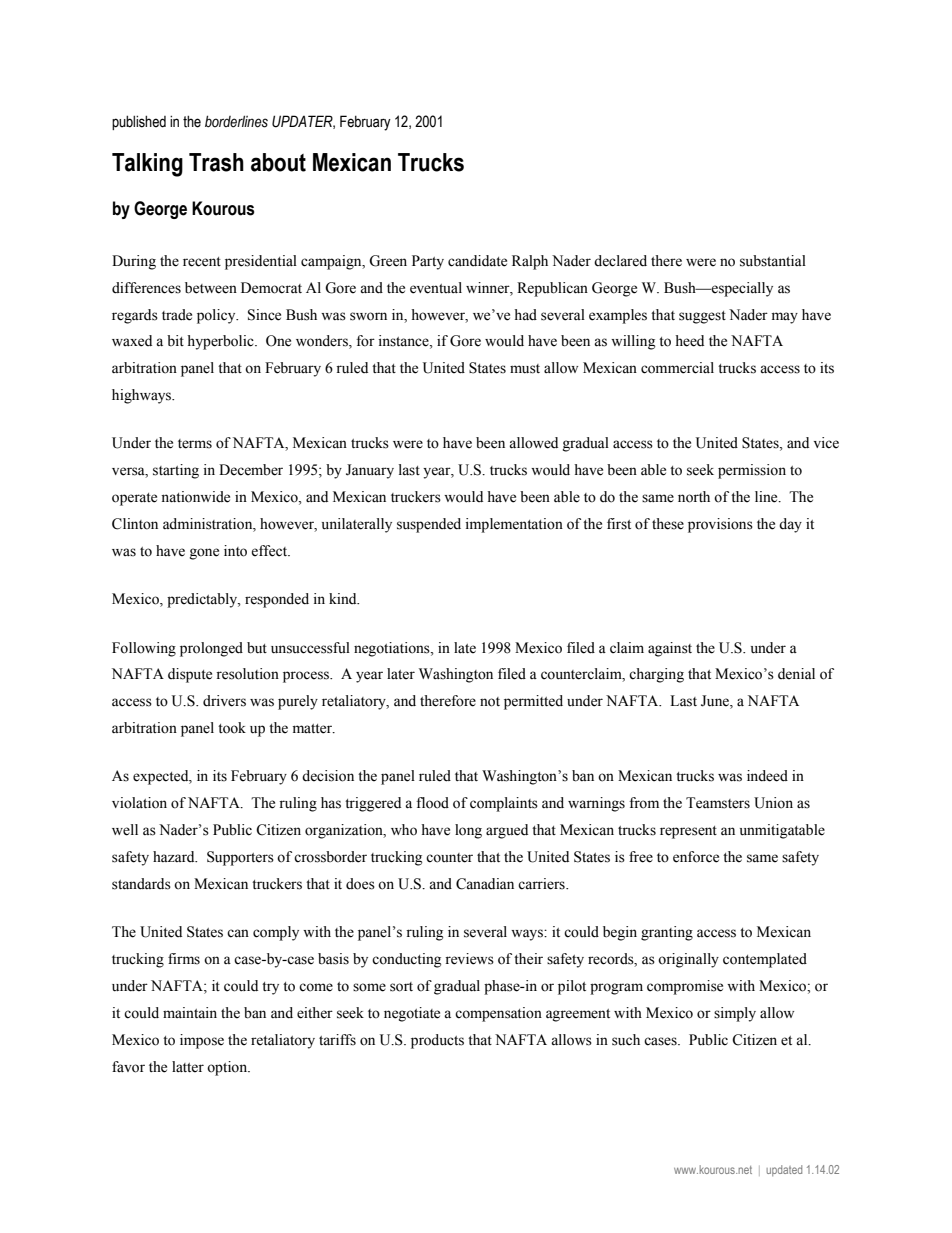 Image resolution: width=952 pixels, height=1233 pixels. I want to click on option, so click(228, 1068).
